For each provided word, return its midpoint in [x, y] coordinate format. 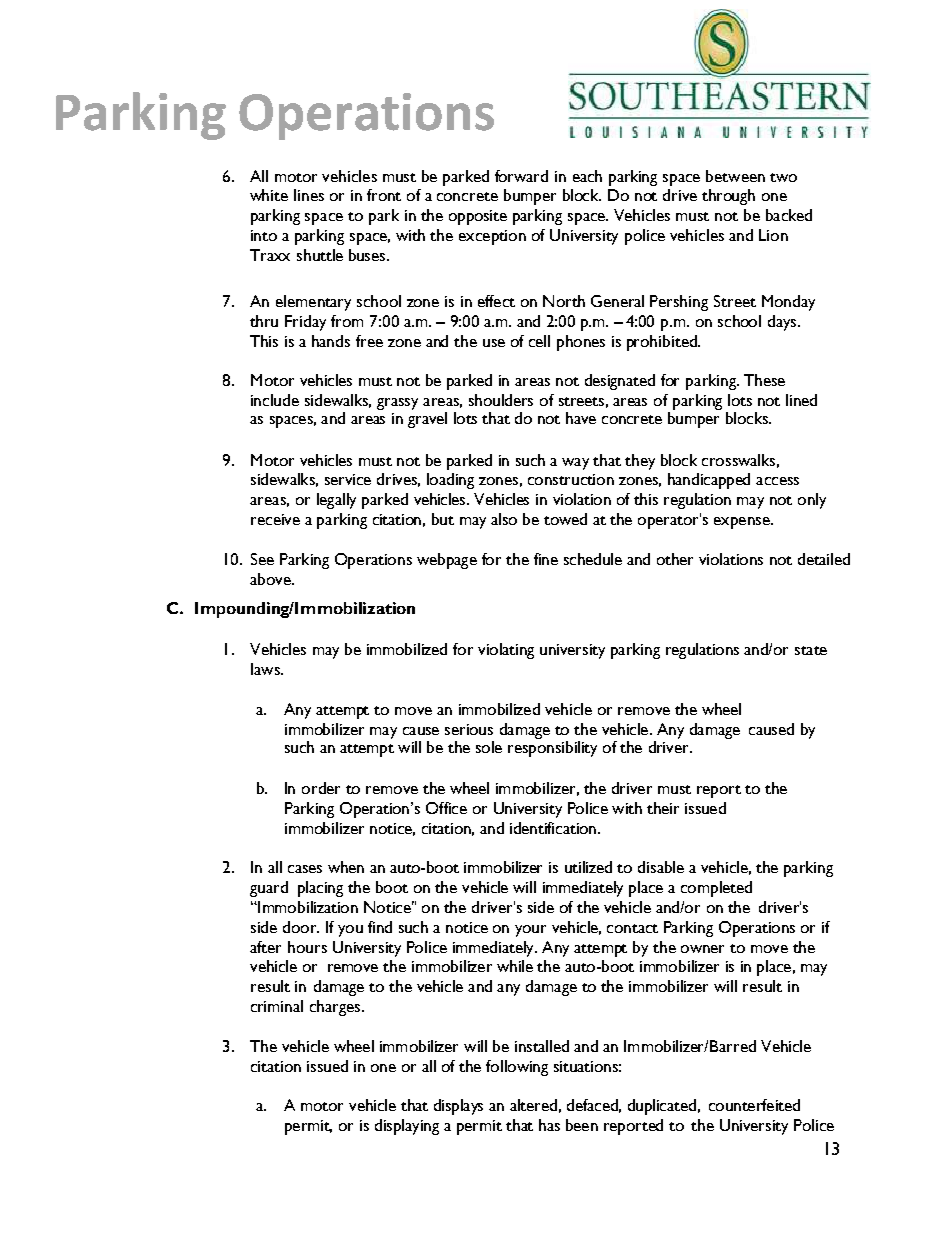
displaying [407, 1127]
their [663, 808]
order [321, 788]
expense [743, 523]
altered [533, 1105]
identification [553, 828]
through [728, 197]
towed [565, 519]
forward [521, 176]
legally [336, 501]
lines [309, 195]
